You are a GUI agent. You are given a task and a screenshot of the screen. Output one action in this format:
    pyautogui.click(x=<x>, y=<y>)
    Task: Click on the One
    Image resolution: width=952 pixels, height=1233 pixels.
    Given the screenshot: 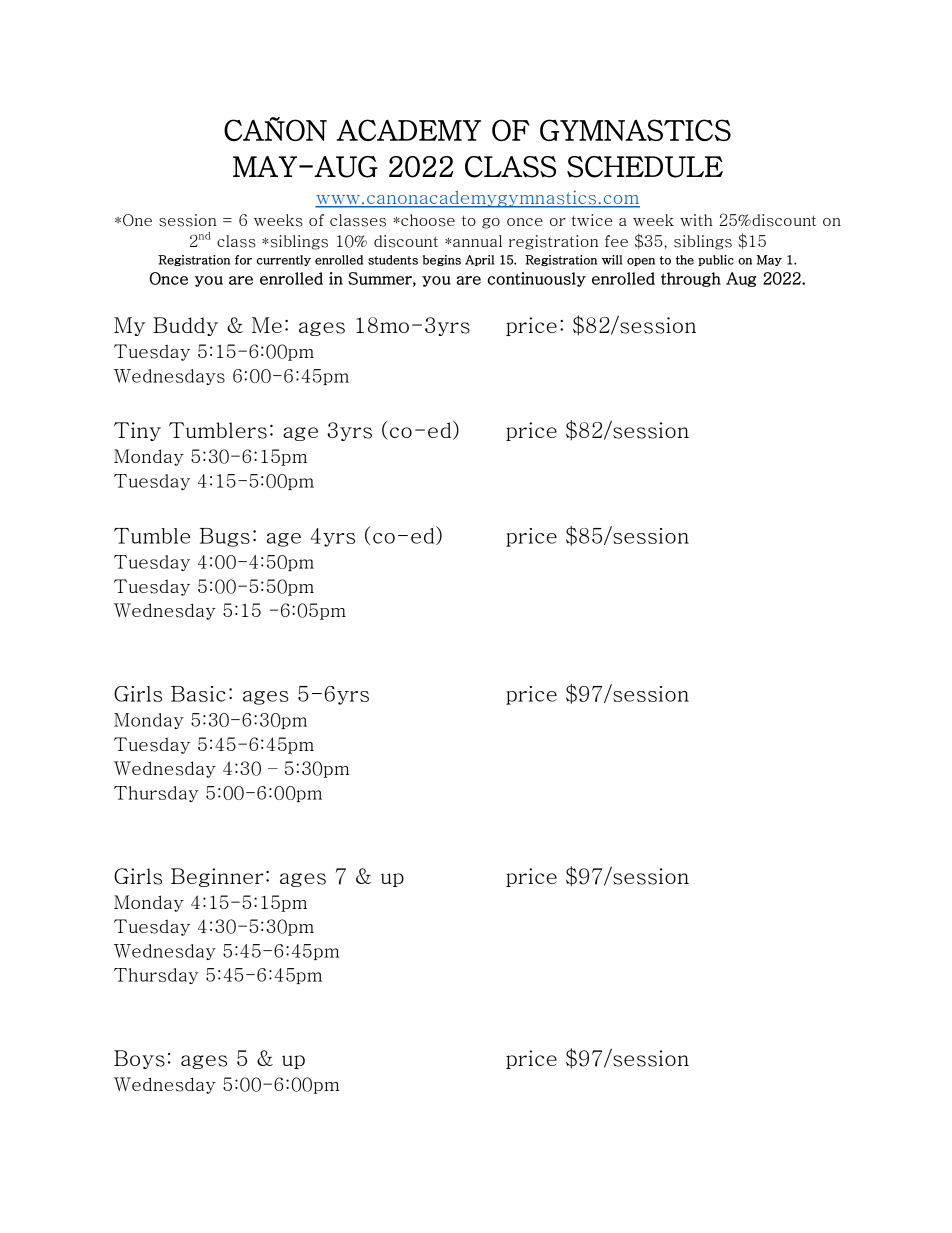 What is the action you would take?
    pyautogui.click(x=137, y=220)
